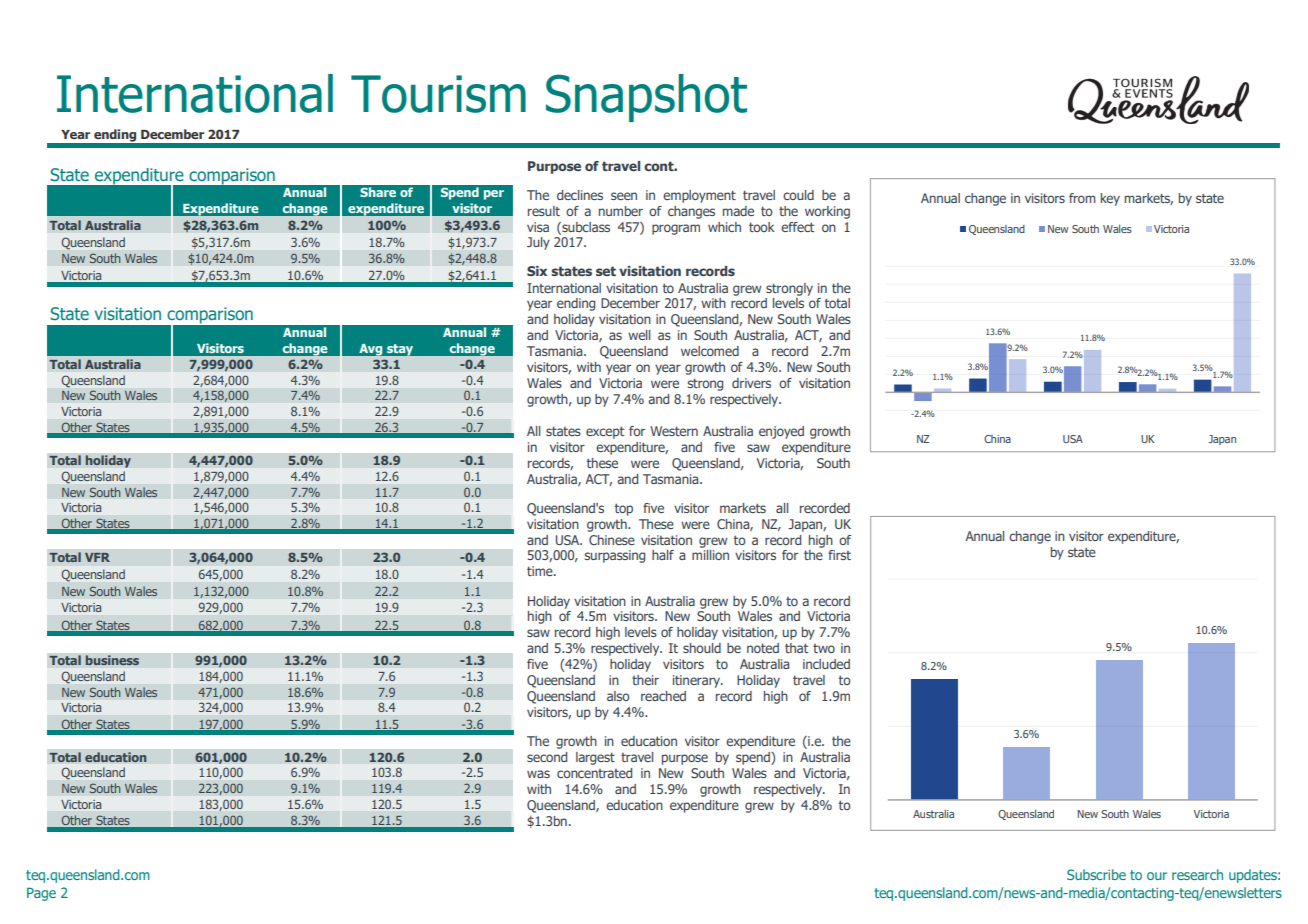 This screenshot has width=1308, height=924. Describe the element at coordinates (41, 894) in the screenshot. I see `Page` at that location.
